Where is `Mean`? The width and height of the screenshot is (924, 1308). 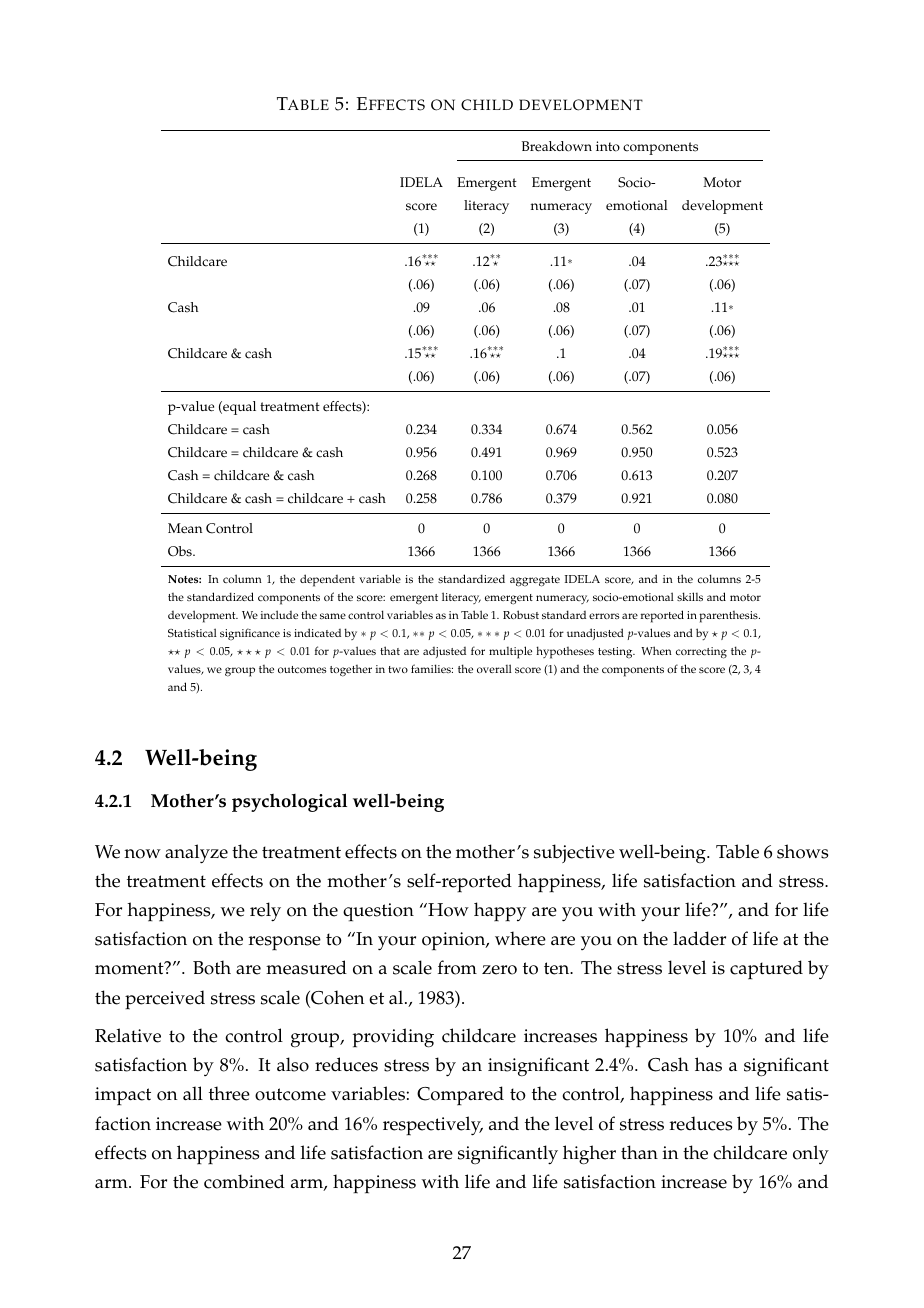
Mean is located at coordinates (185, 528).
